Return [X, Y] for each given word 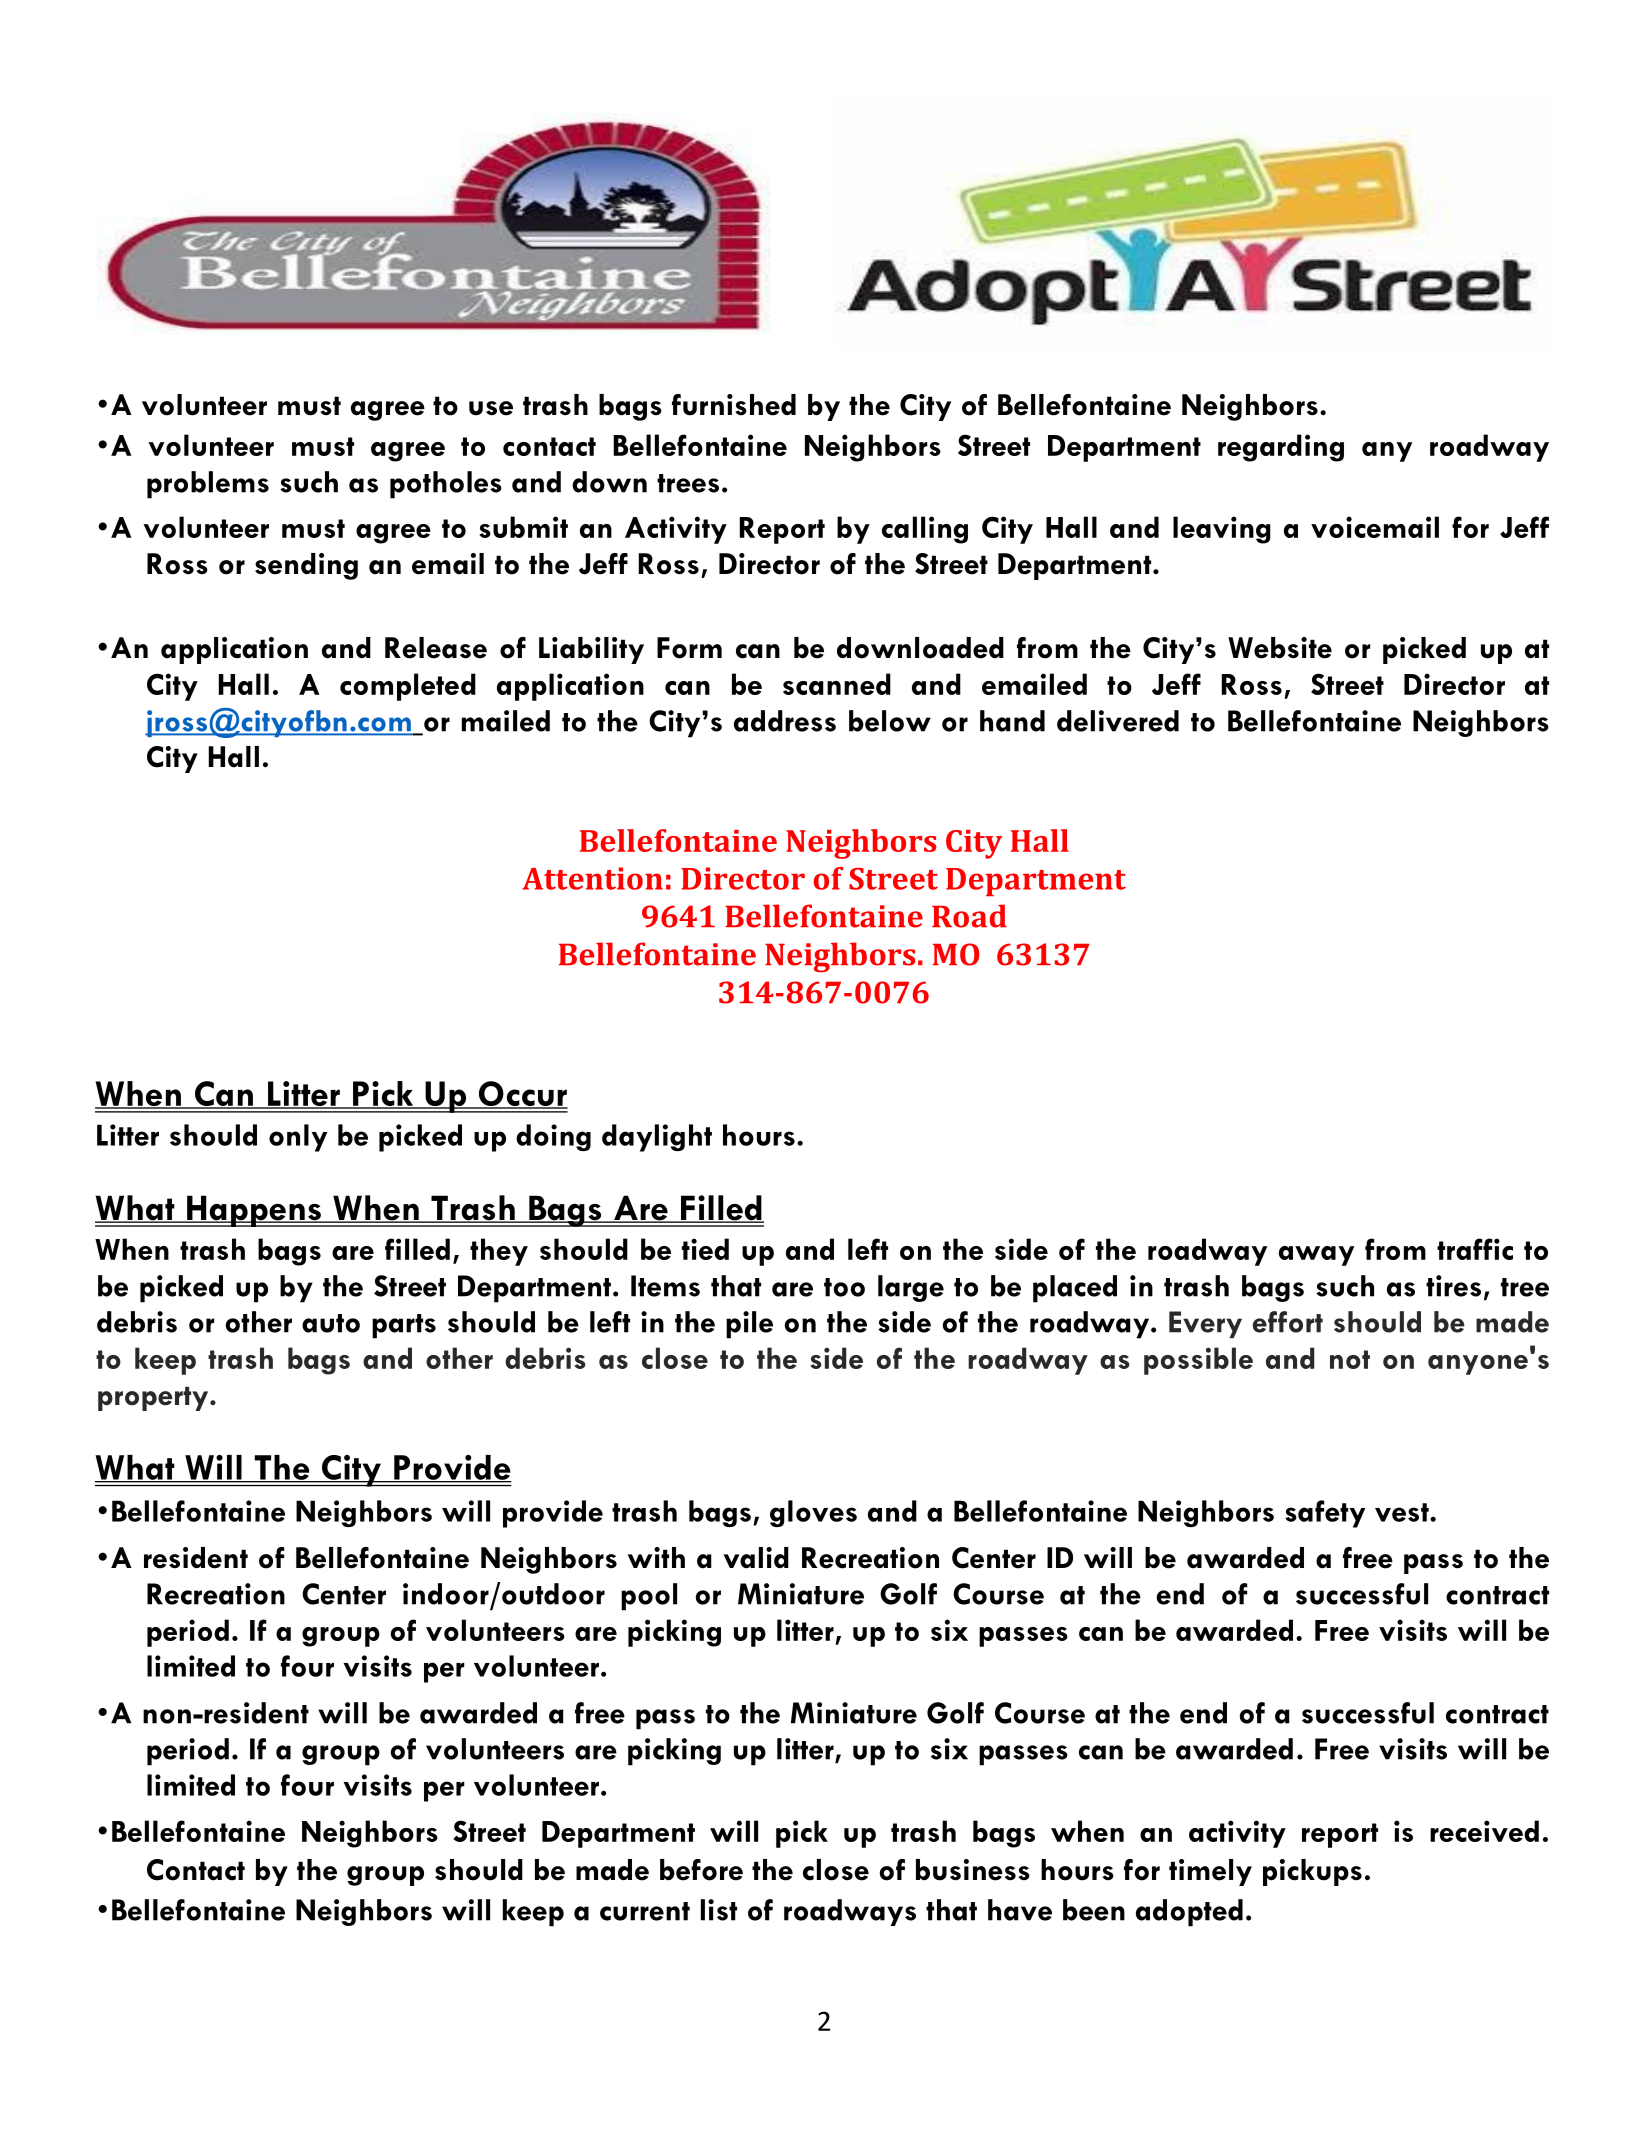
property [154, 1399]
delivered [1118, 721]
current [645, 1911]
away [1316, 1256]
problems [208, 485]
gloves [813, 1513]
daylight [657, 1138]
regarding [1281, 448]
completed [408, 687]
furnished [734, 405]
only [298, 1138]
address [785, 721]
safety [1325, 1514]
